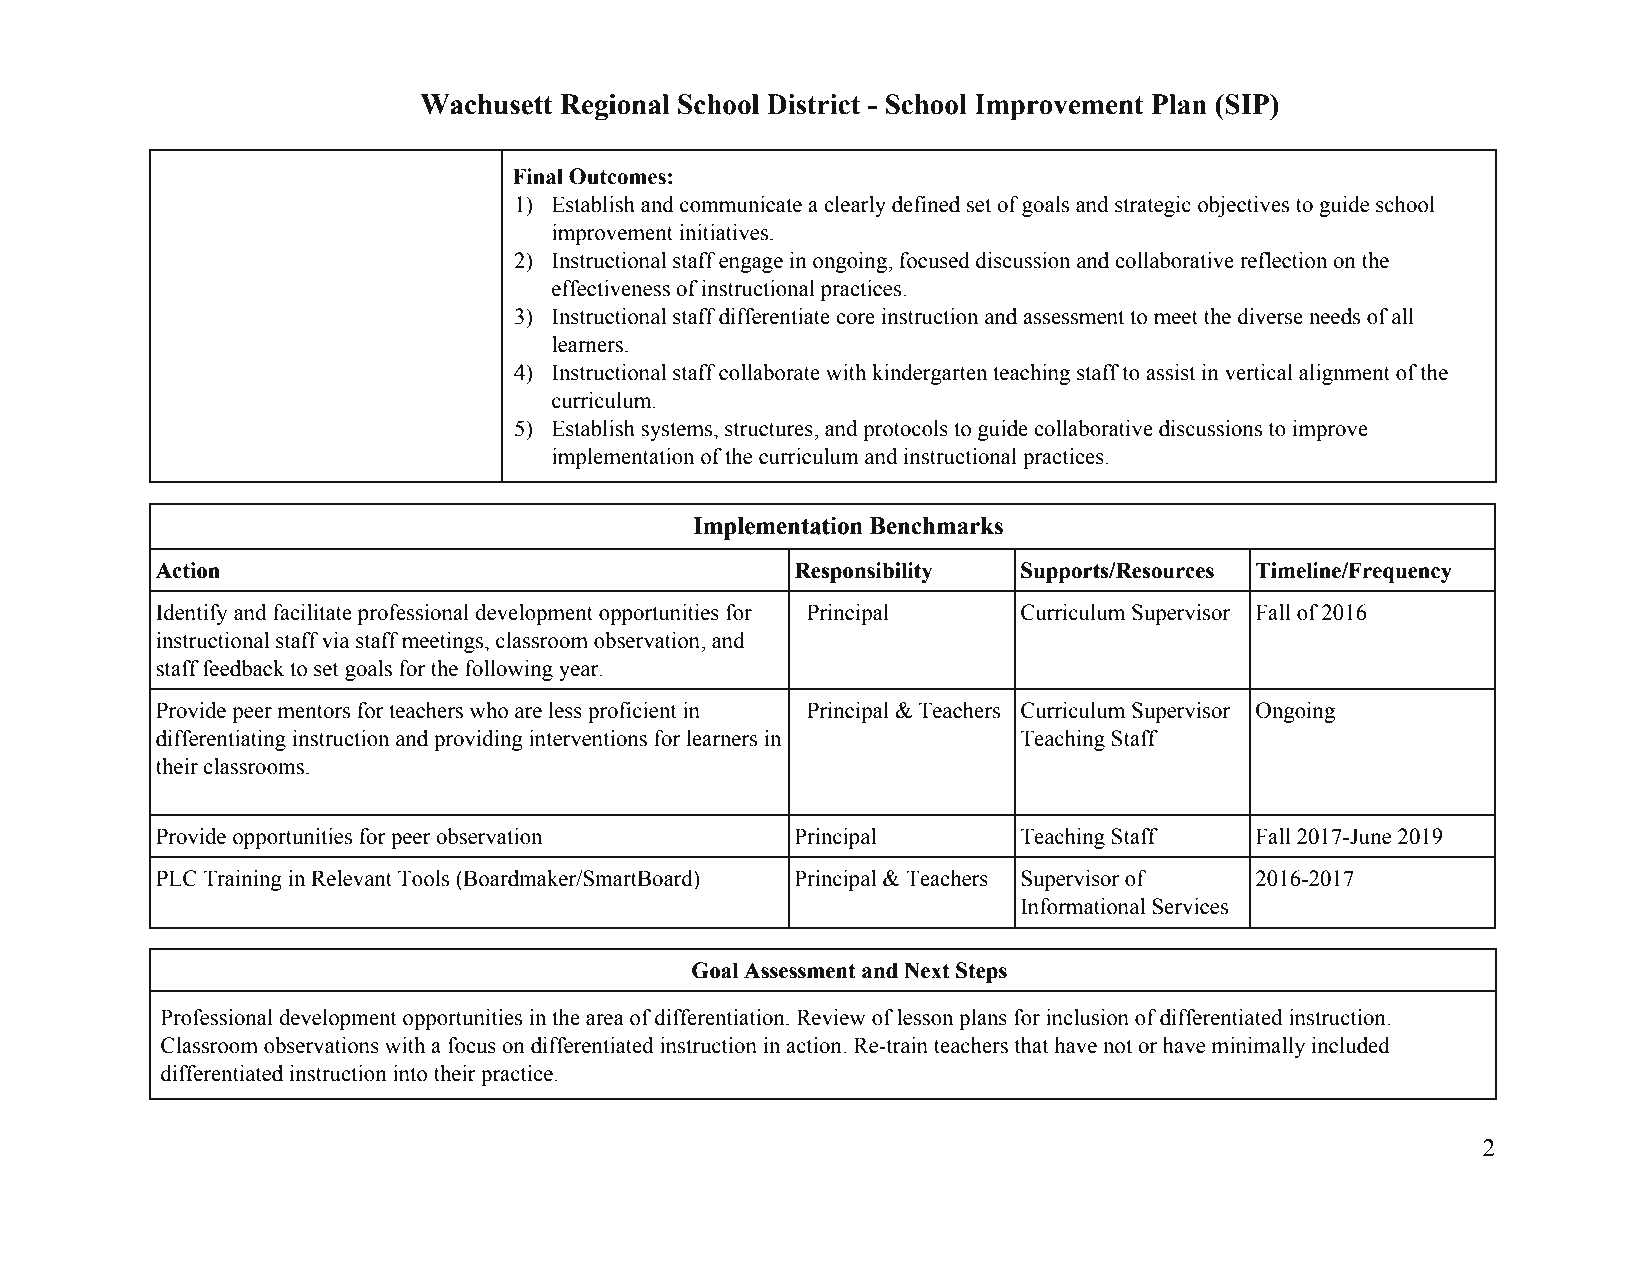 The width and height of the image is (1645, 1271). What do you see at coordinates (813, 104) in the image?
I see `District` at bounding box center [813, 104].
